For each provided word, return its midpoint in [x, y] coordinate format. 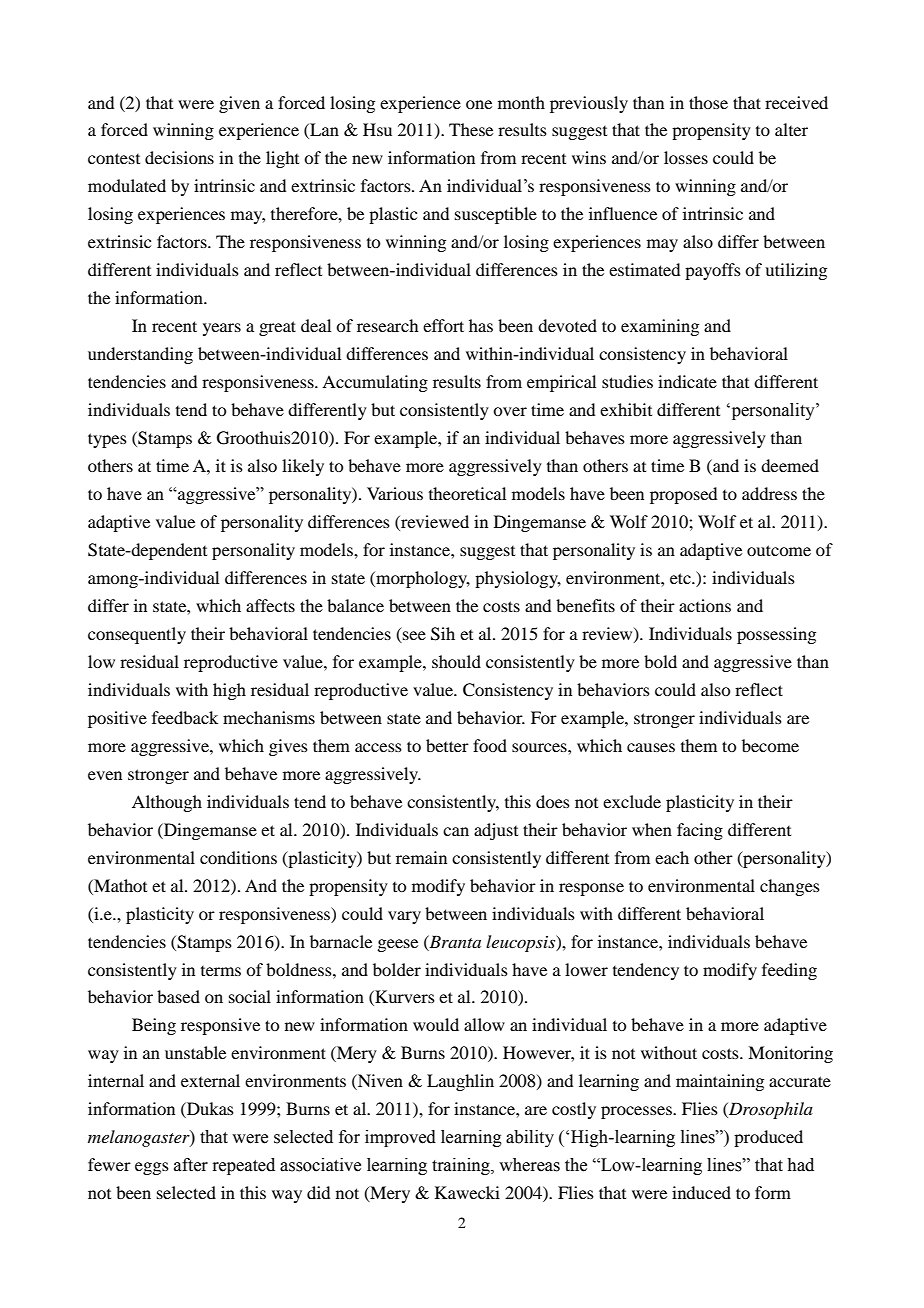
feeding [789, 971]
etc [681, 578]
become [770, 745]
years [222, 329]
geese [397, 945]
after [191, 1165]
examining [660, 327]
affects [270, 605]
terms [221, 971]
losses [686, 157]
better [447, 745]
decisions [179, 157]
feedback [185, 717]
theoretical [467, 493]
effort [443, 325]
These [471, 129]
